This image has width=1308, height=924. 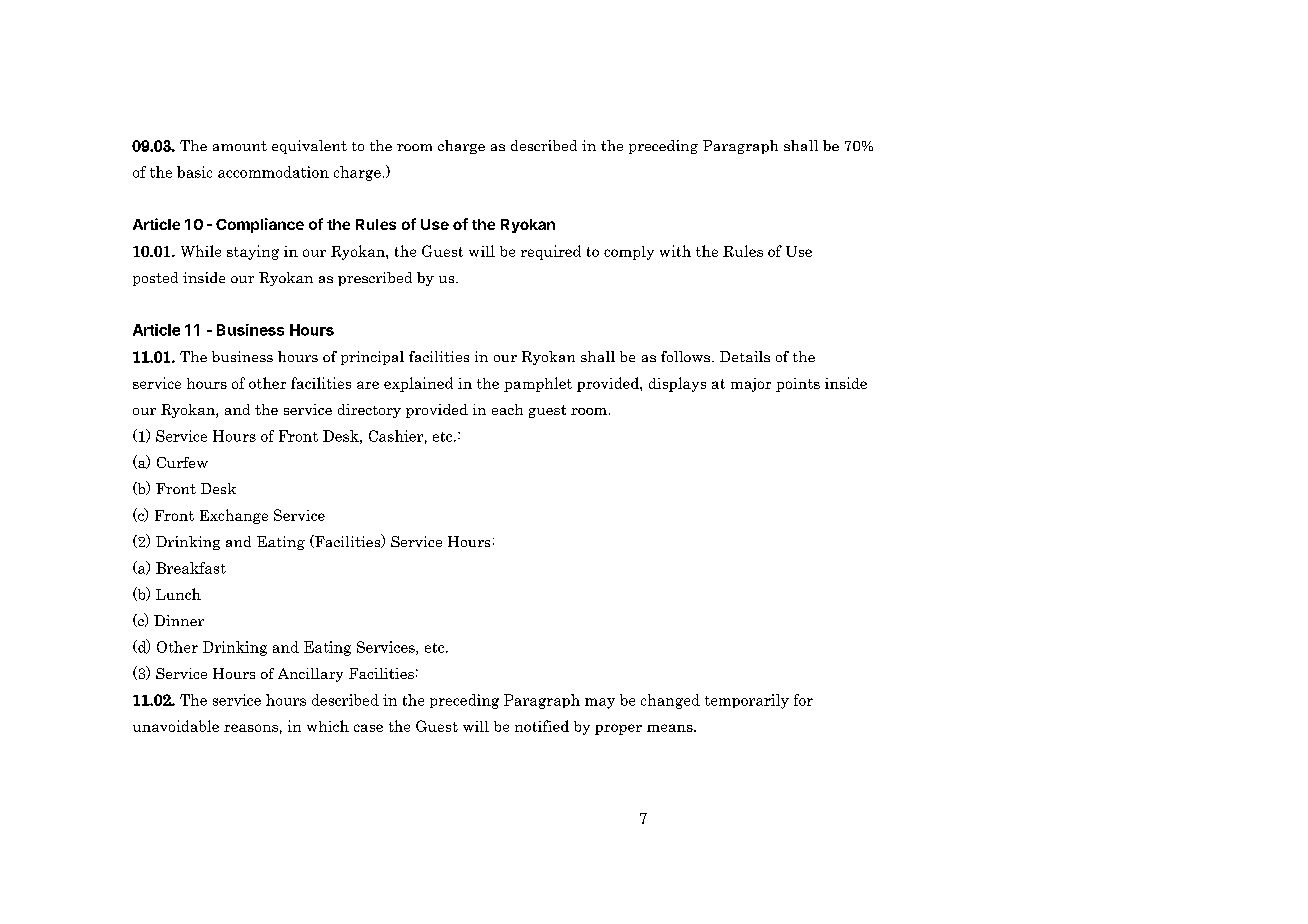 I want to click on prescribed, so click(x=375, y=279).
